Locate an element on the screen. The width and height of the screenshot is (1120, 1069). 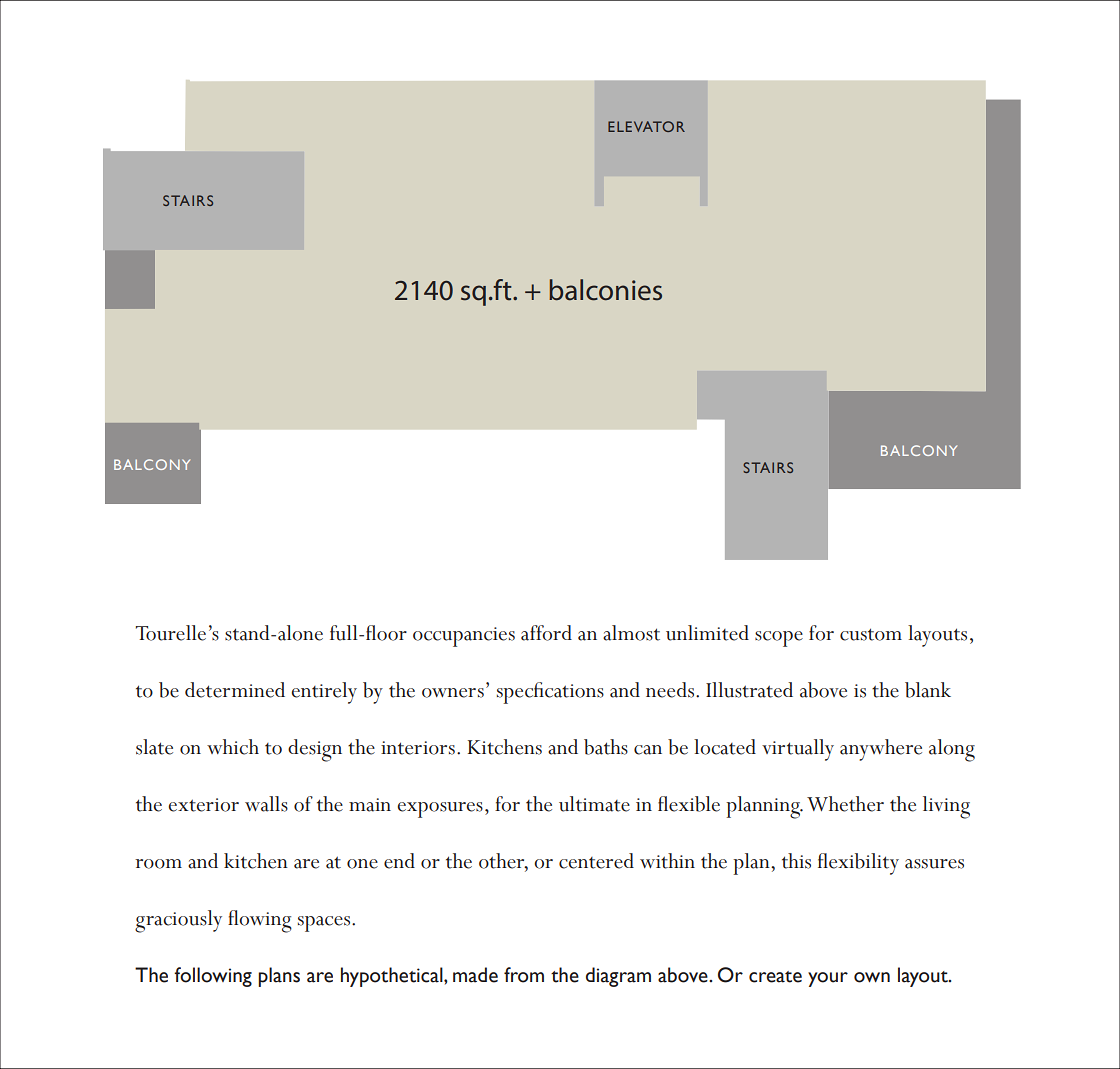
determined is located at coordinates (235, 690).
